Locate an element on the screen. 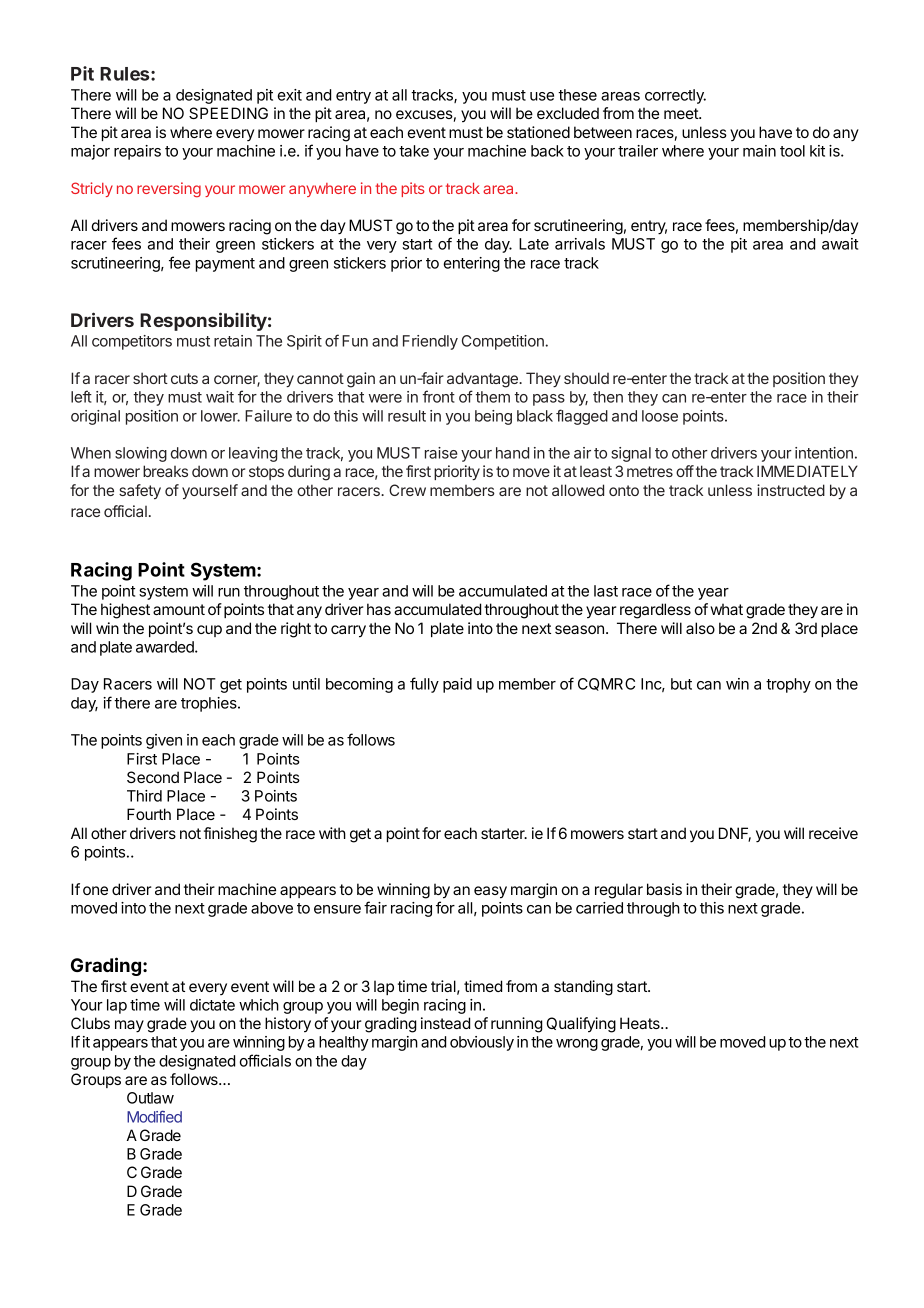 This screenshot has width=924, height=1308. easy is located at coordinates (490, 892).
